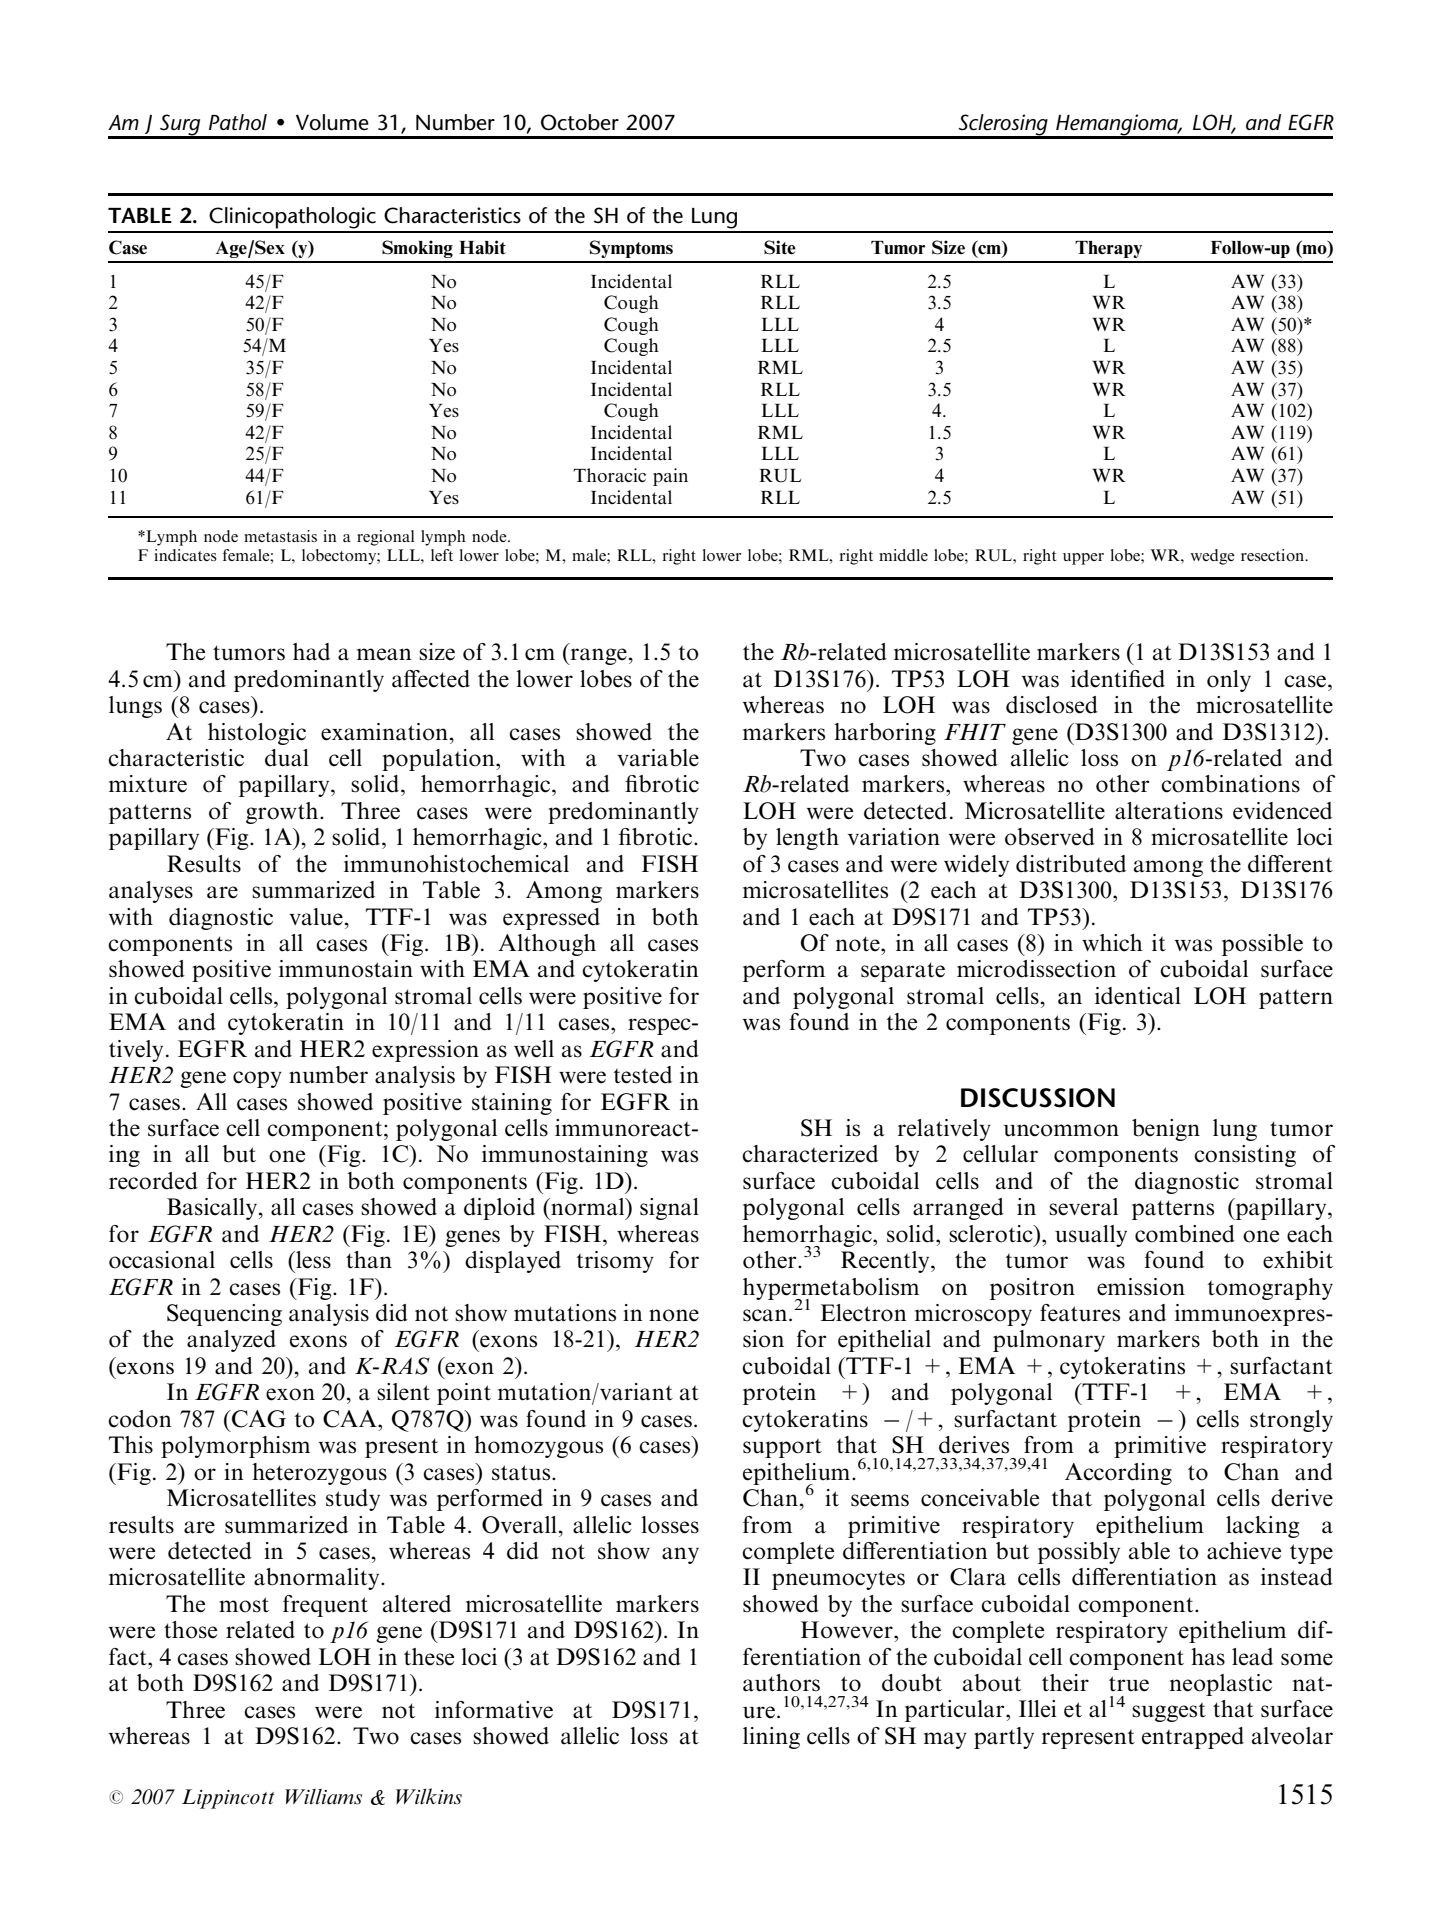  Describe the element at coordinates (1193, 1738) in the image. I see `entrapped` at that location.
